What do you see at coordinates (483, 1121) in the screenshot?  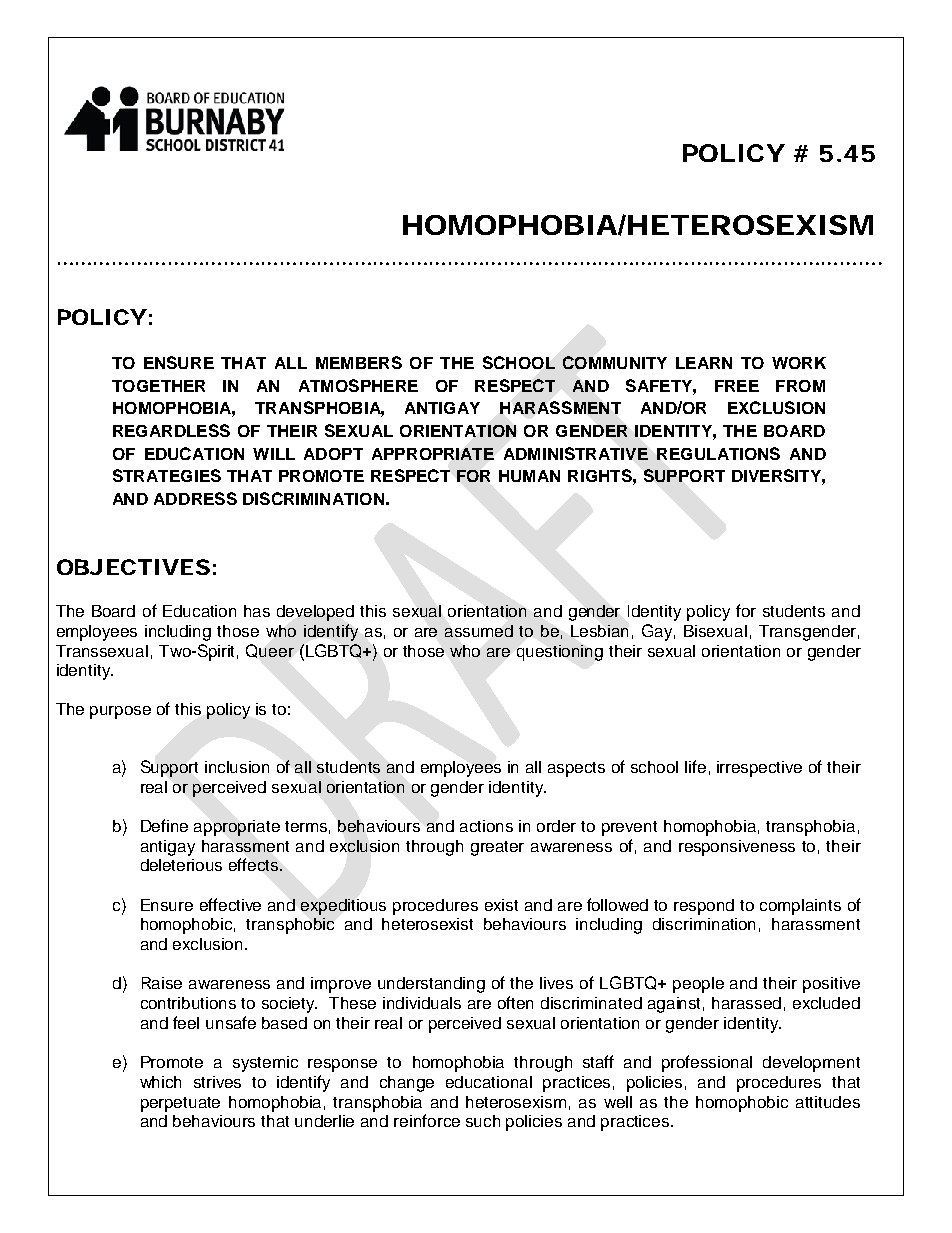 I see `such` at bounding box center [483, 1121].
